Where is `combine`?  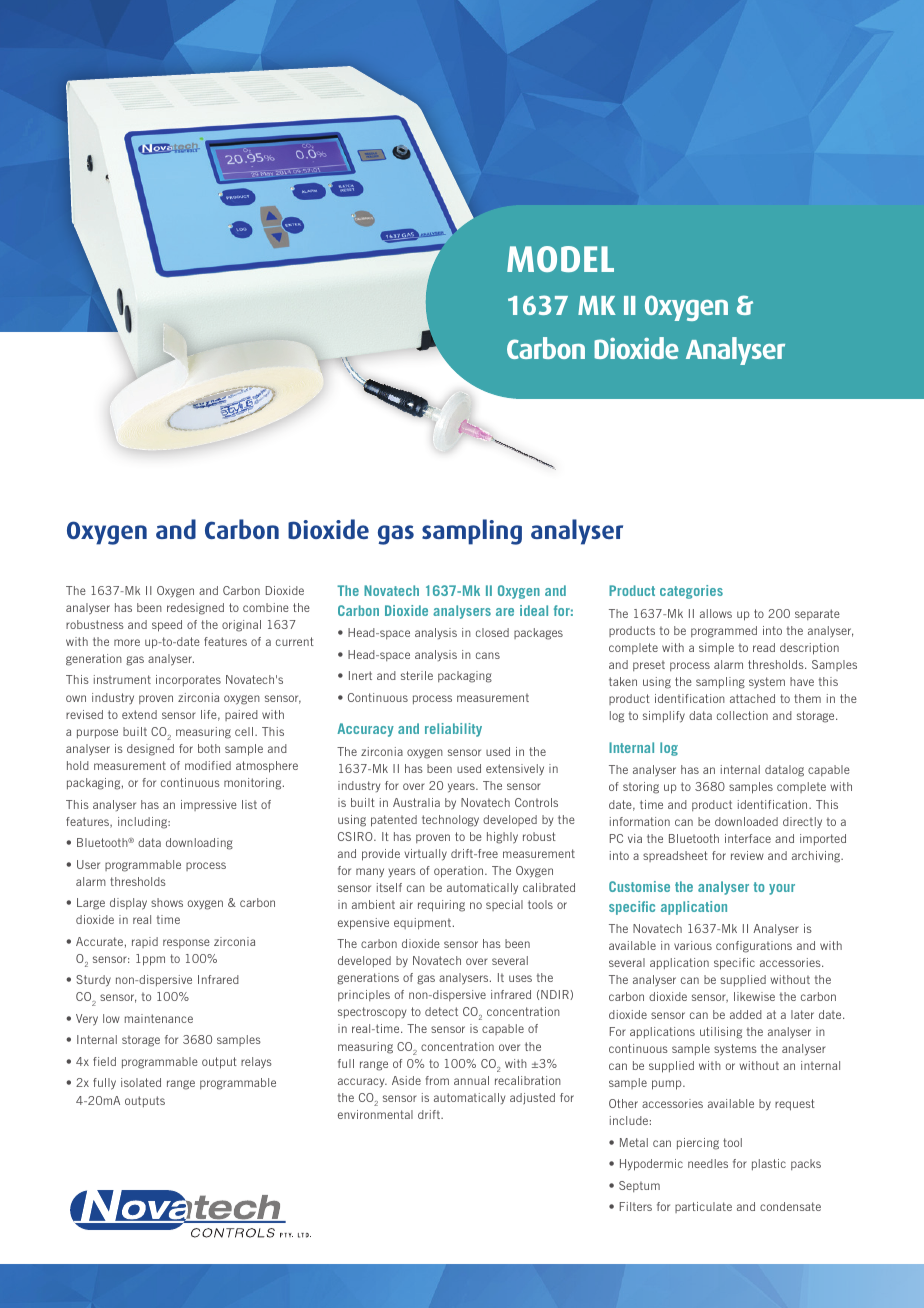
combine is located at coordinates (266, 607).
